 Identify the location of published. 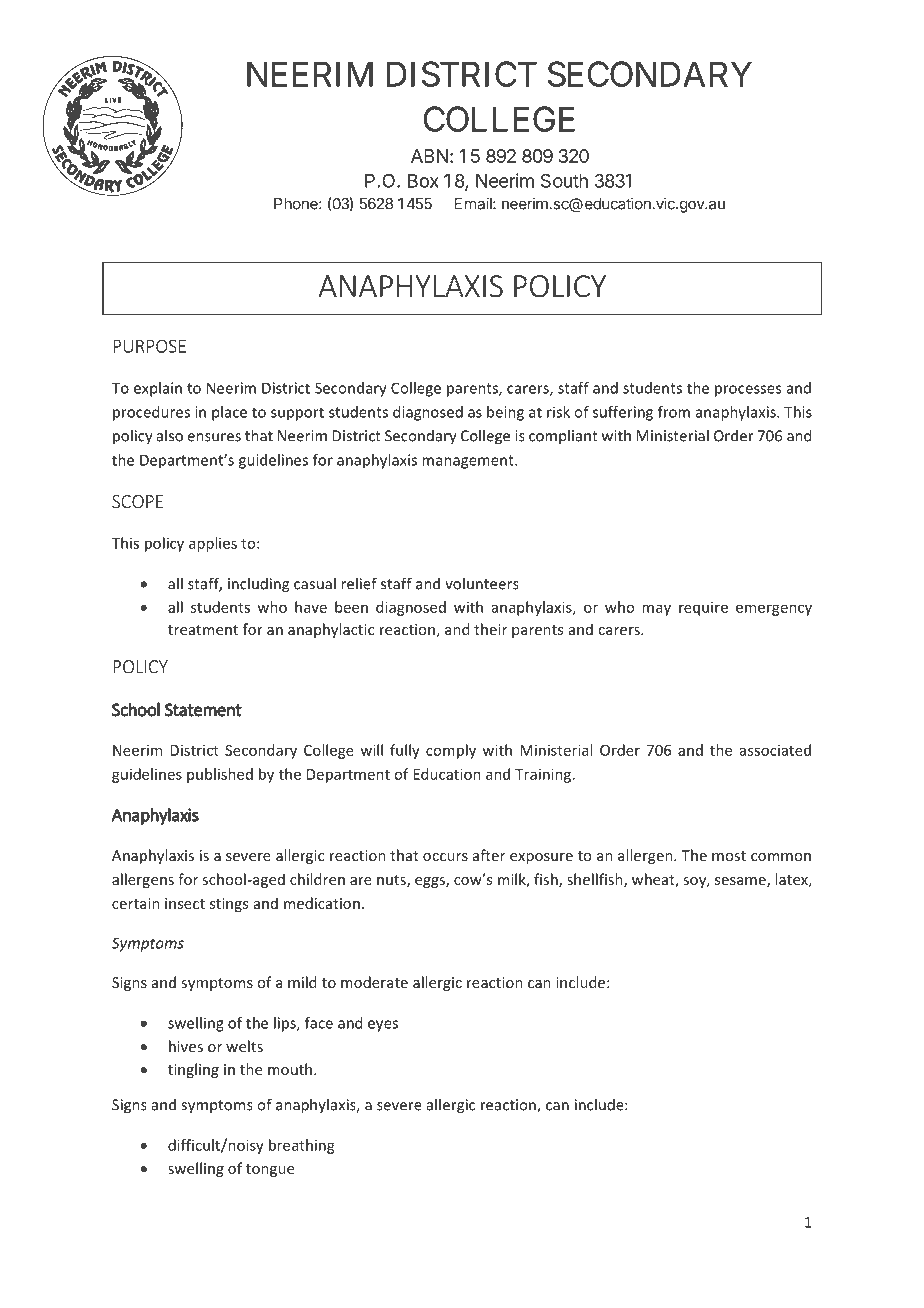
(220, 775).
